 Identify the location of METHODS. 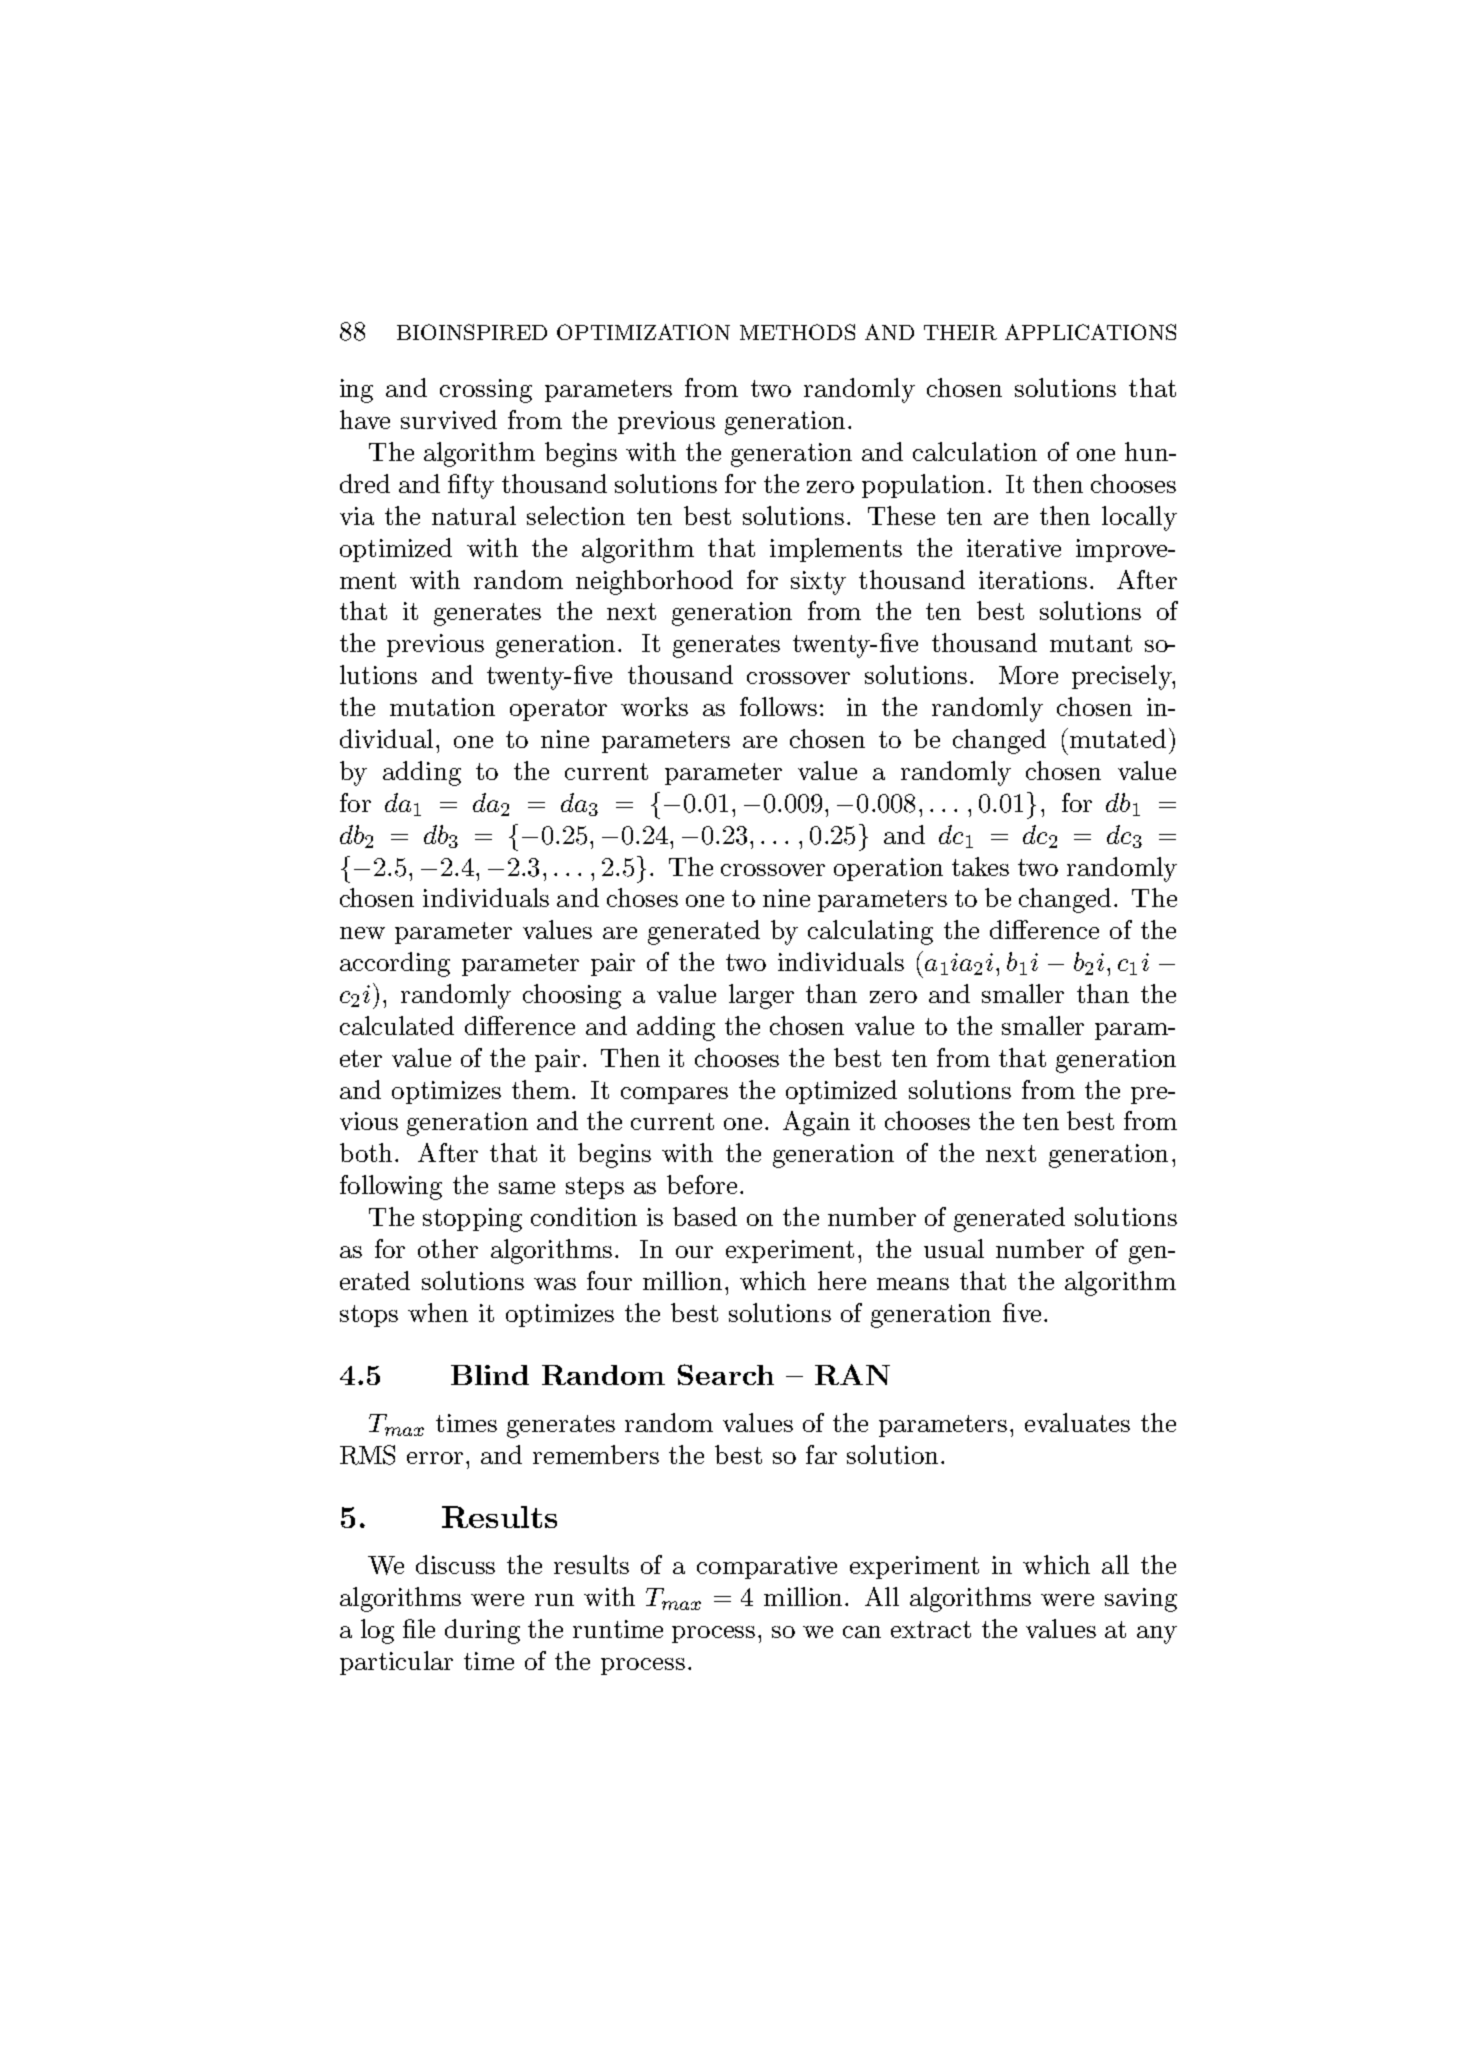
(797, 332).
